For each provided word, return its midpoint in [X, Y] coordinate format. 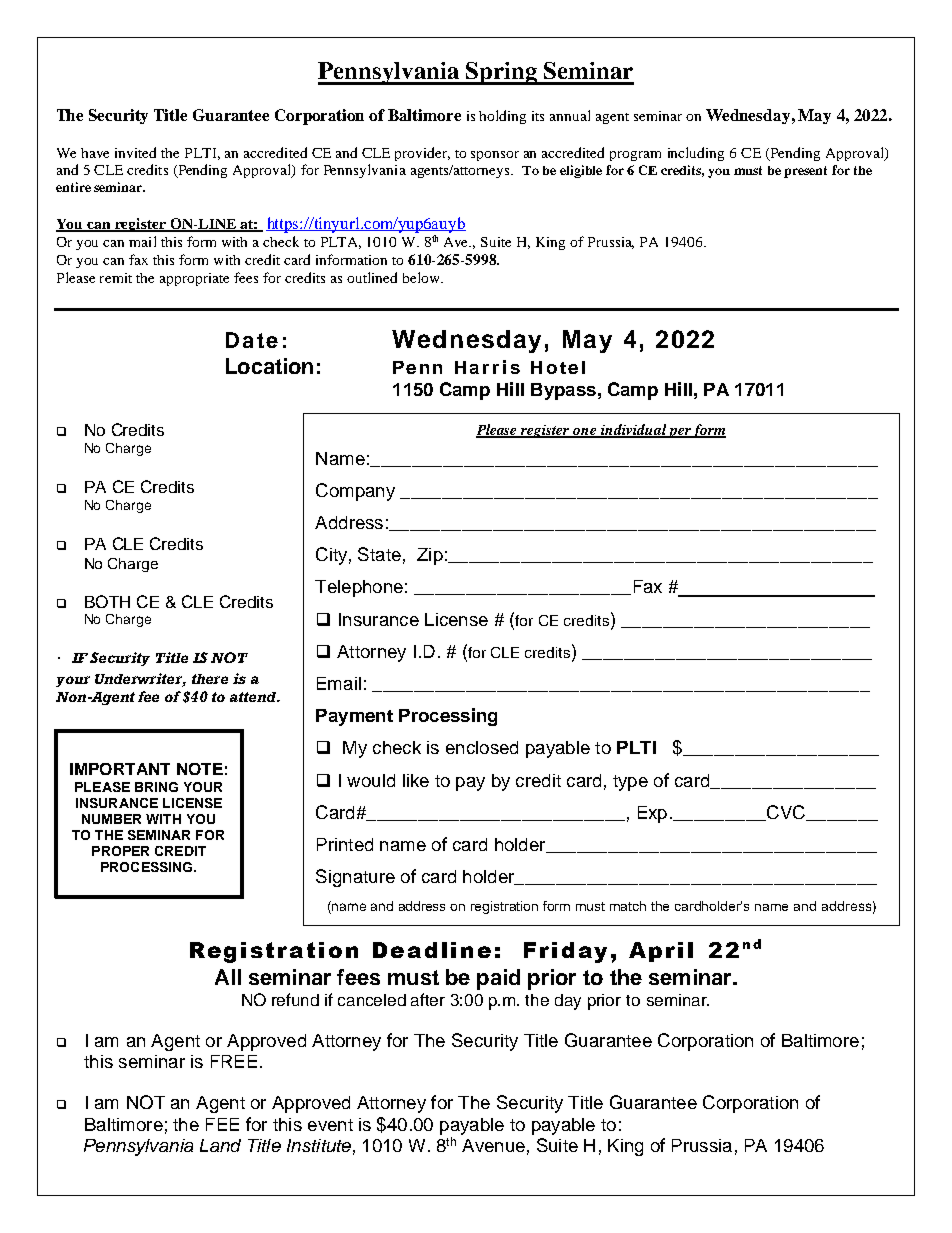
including [696, 154]
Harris [487, 367]
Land [220, 1145]
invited [135, 152]
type [630, 783]
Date [252, 340]
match [628, 906]
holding [502, 117]
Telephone [359, 588]
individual [633, 430]
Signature [355, 878]
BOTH [107, 601]
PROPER [120, 851]
